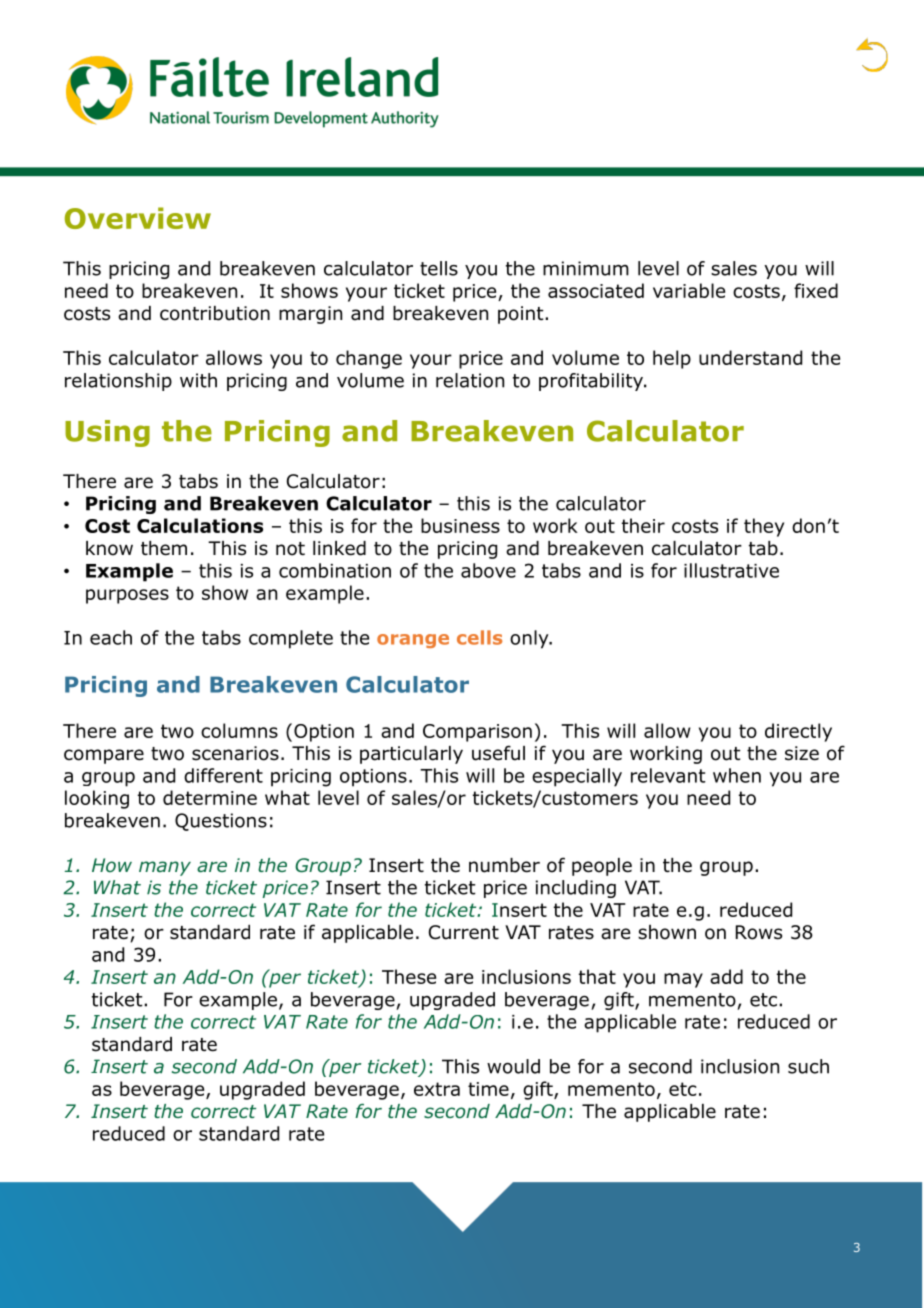  What do you see at coordinates (111, 637) in the page?
I see `each` at bounding box center [111, 637].
